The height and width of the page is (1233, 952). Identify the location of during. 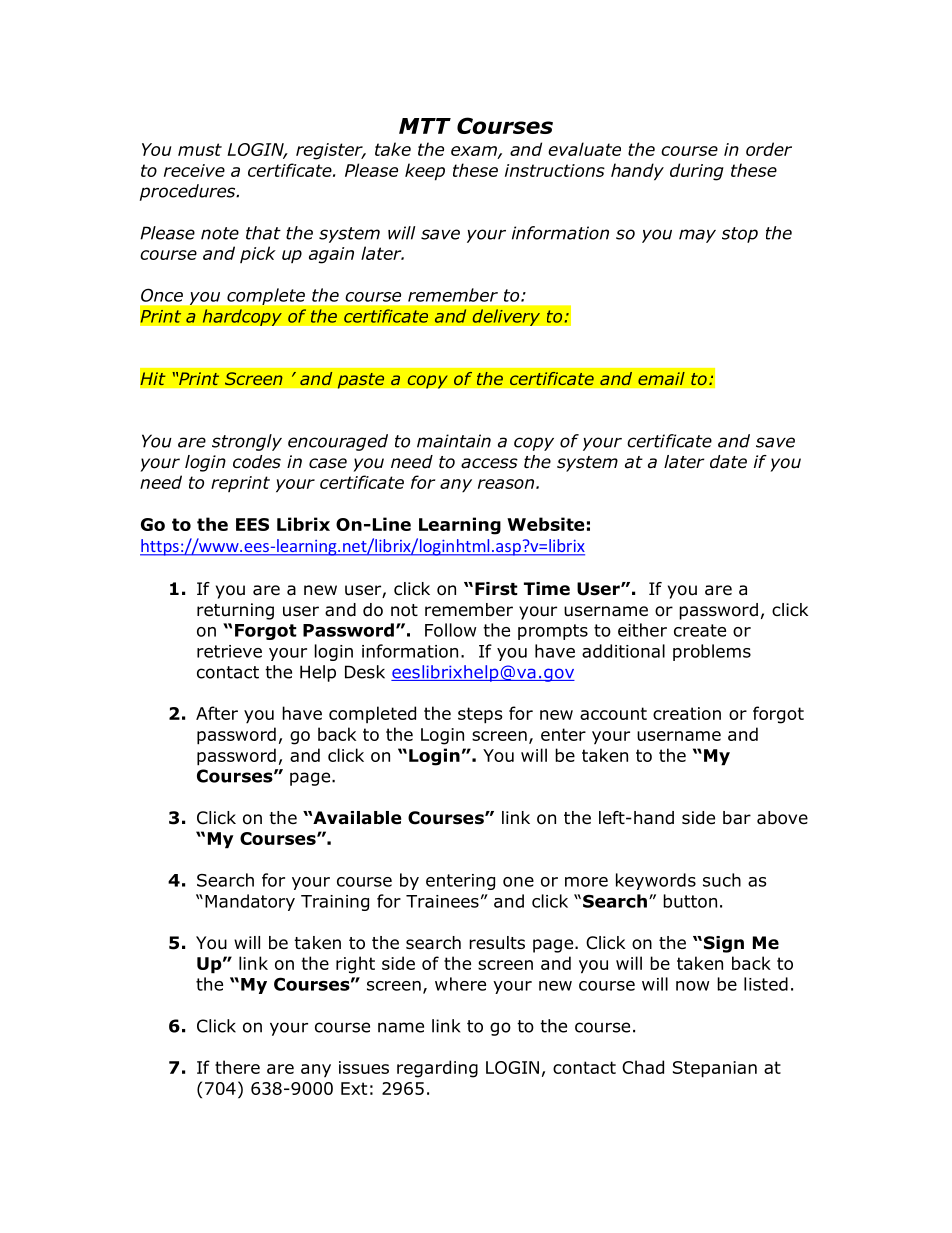
(697, 172).
